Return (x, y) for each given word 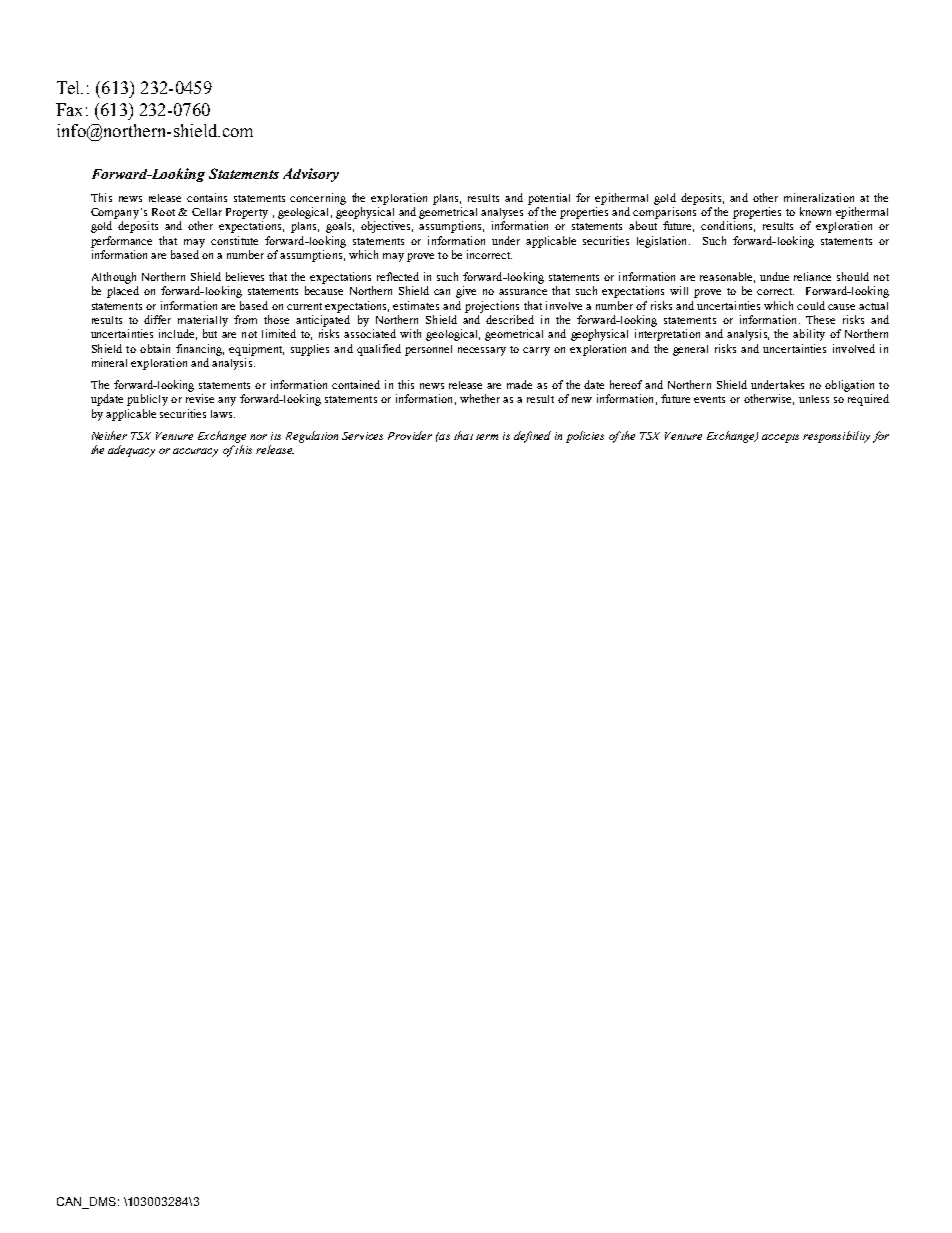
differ (157, 319)
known (815, 211)
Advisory (311, 175)
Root (163, 212)
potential (549, 199)
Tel (70, 87)
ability (809, 335)
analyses (502, 213)
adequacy (131, 451)
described (510, 319)
